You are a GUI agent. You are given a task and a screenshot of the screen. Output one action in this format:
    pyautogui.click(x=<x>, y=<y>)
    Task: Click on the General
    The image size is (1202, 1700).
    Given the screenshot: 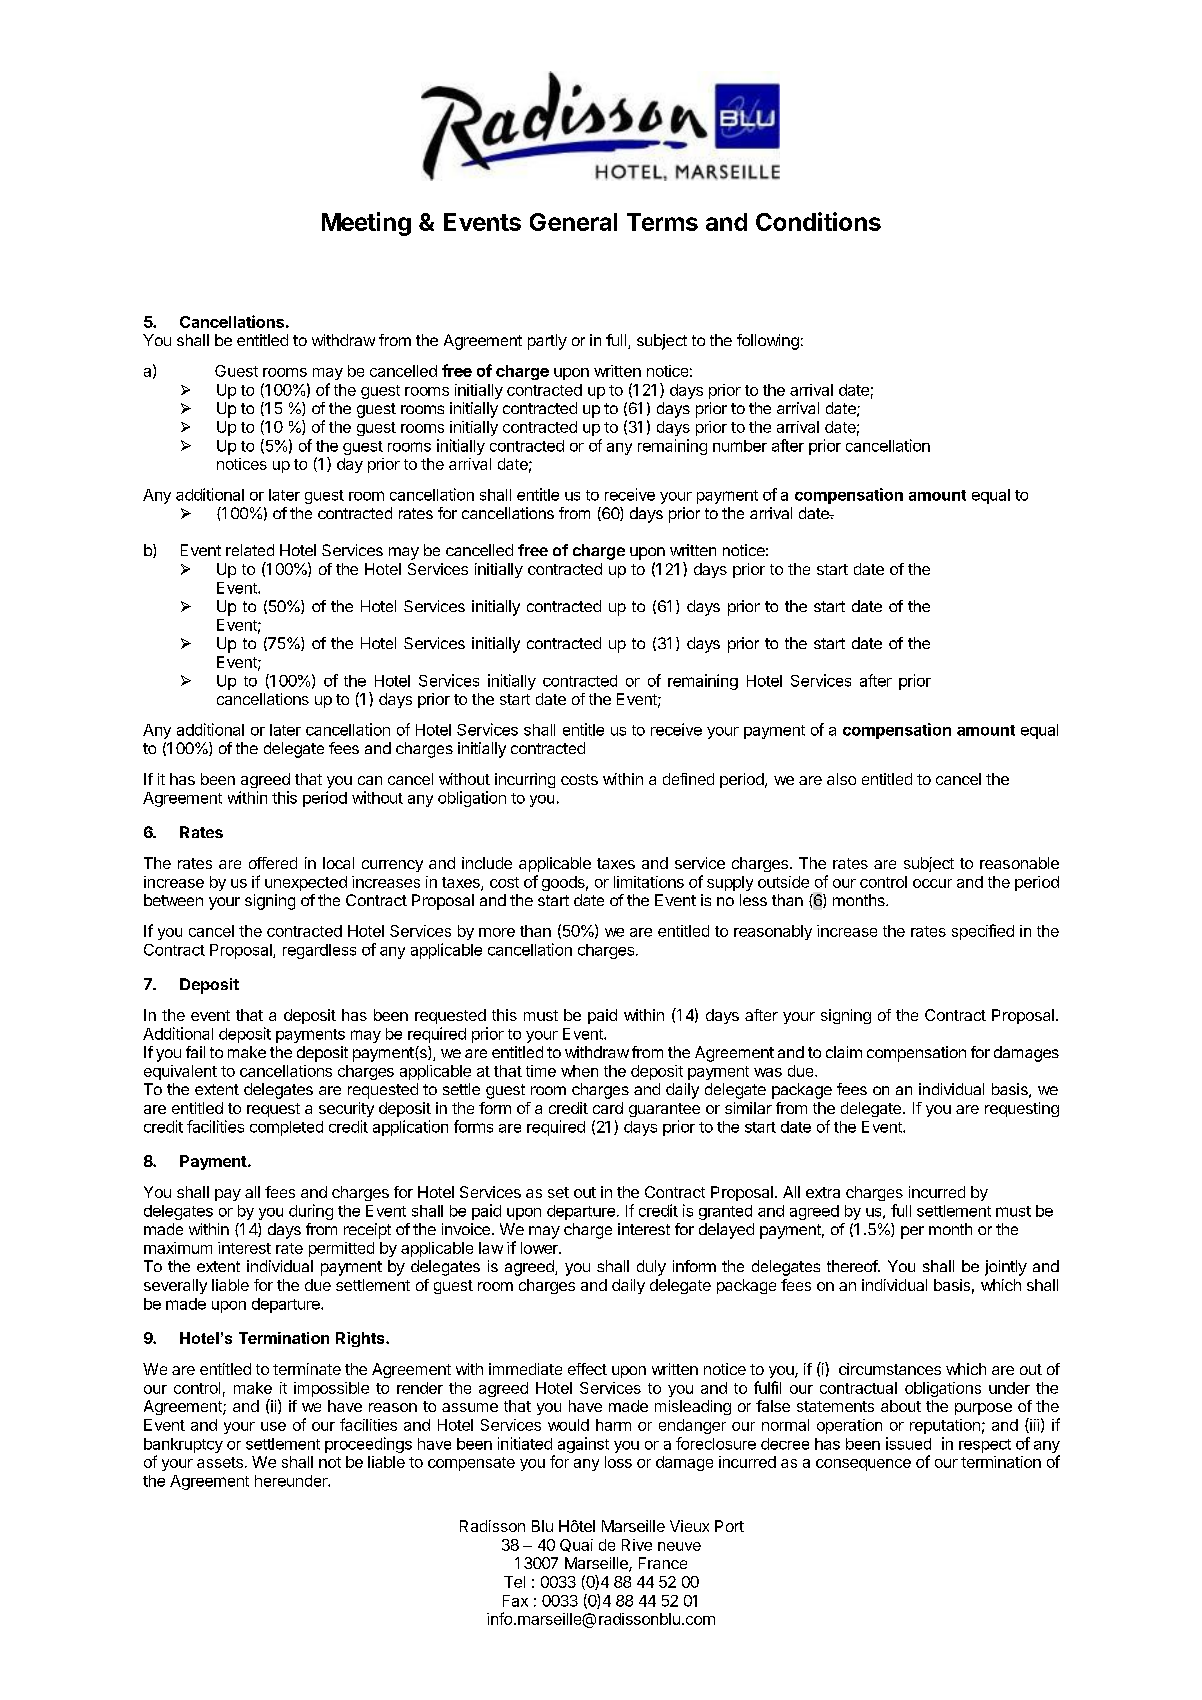 What is the action you would take?
    pyautogui.click(x=573, y=222)
